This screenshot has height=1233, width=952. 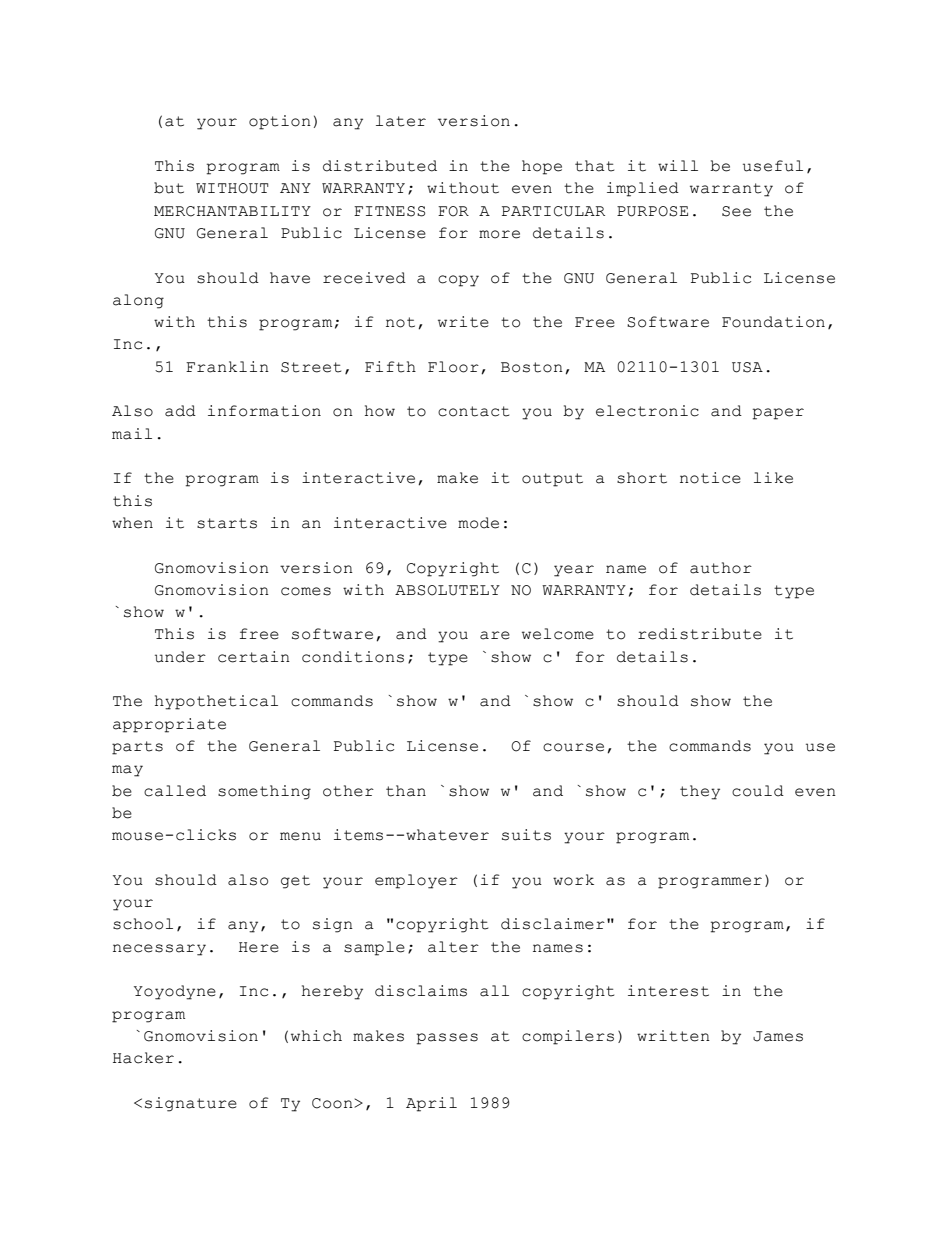 I want to click on they, so click(x=700, y=792).
